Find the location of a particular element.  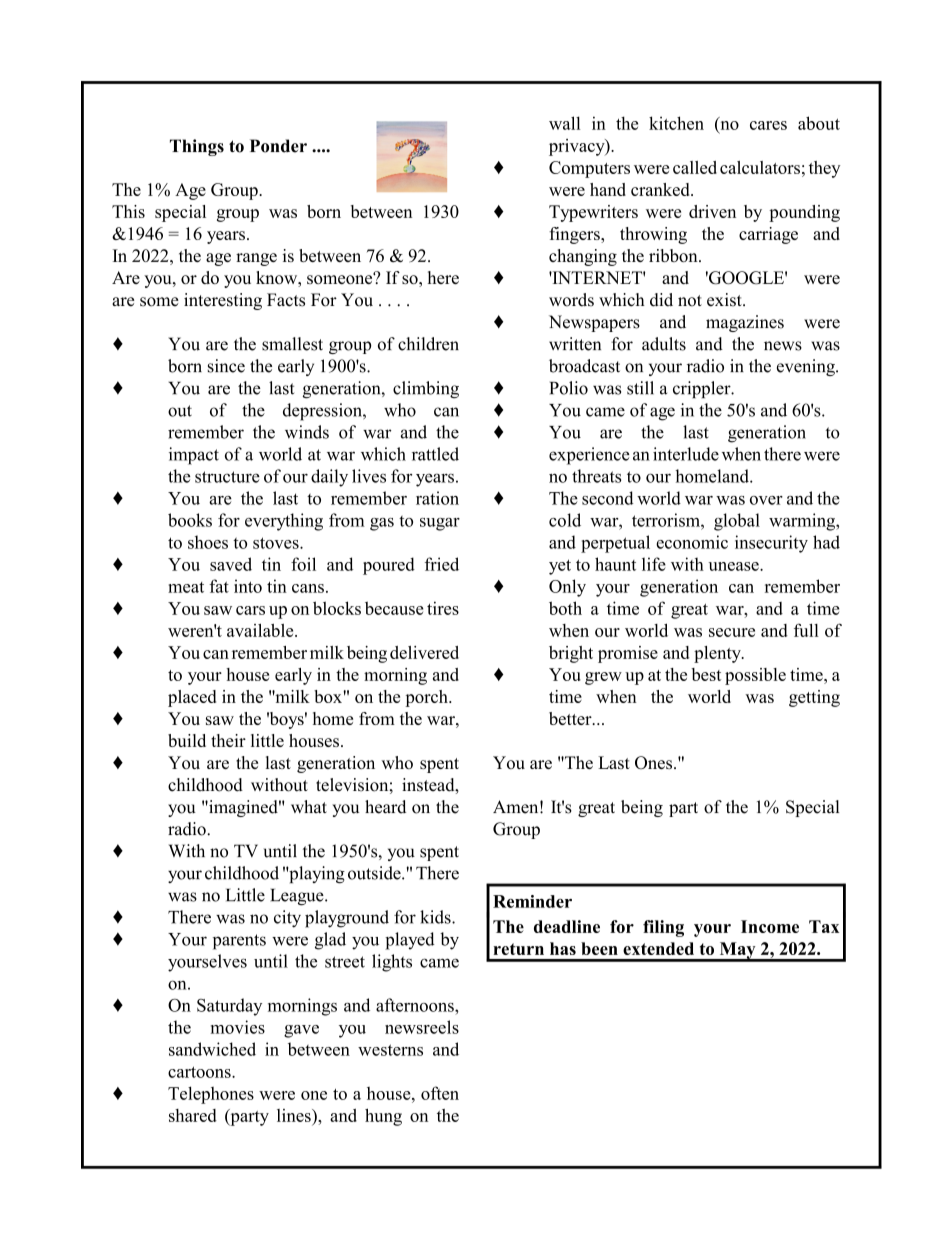

cartoons is located at coordinates (200, 1072).
